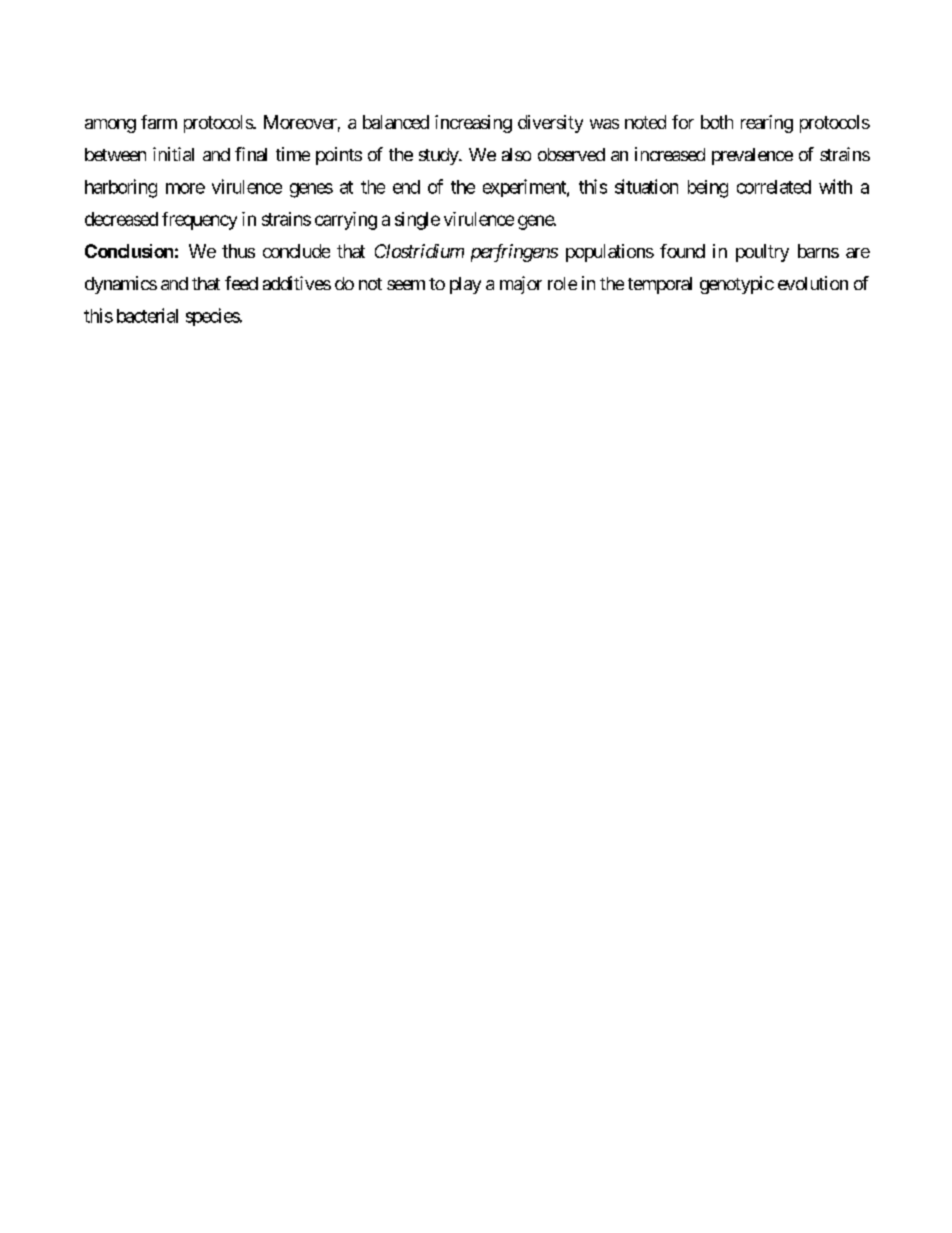 Image resolution: width=952 pixels, height=1233 pixels. Describe the element at coordinates (129, 251) in the screenshot. I see `Conclusion` at that location.
